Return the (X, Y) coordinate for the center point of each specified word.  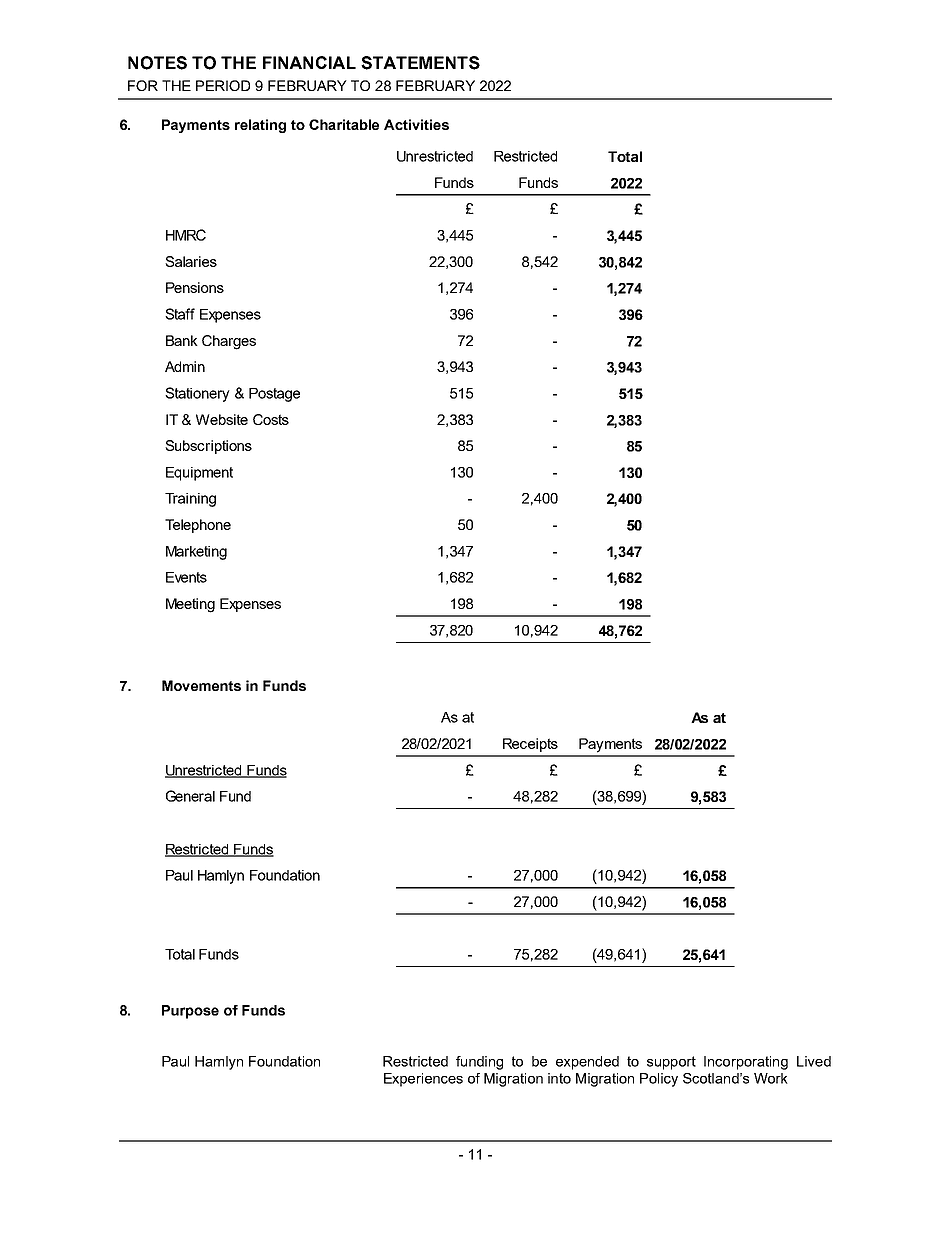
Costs (271, 419)
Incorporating (746, 1063)
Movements (201, 685)
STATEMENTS (420, 63)
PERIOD (223, 85)
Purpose (190, 1012)
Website (222, 419)
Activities (416, 124)
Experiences (423, 1080)
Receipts (530, 745)
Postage (274, 395)
